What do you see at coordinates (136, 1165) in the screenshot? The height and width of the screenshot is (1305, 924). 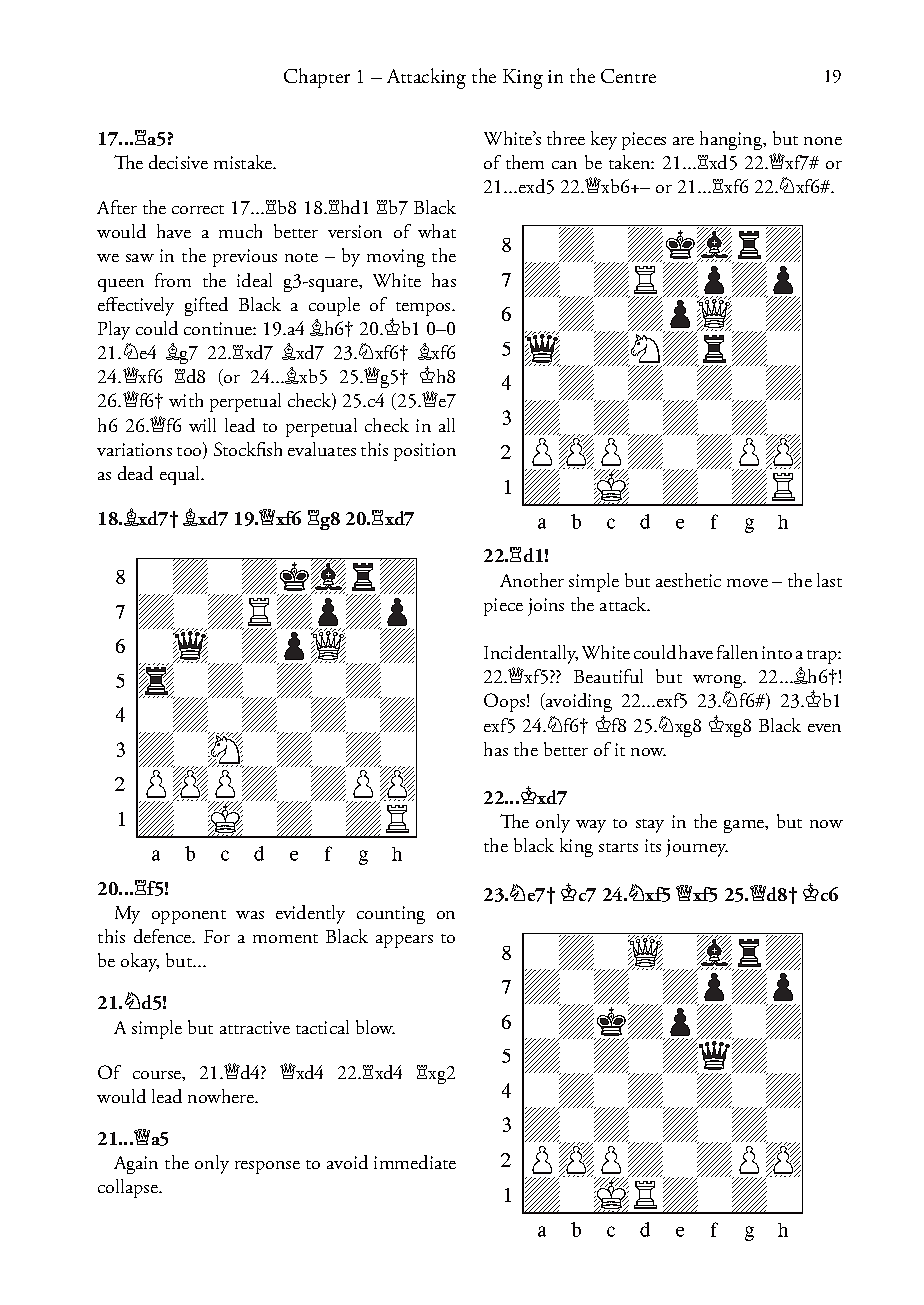 I see `Again` at bounding box center [136, 1165].
